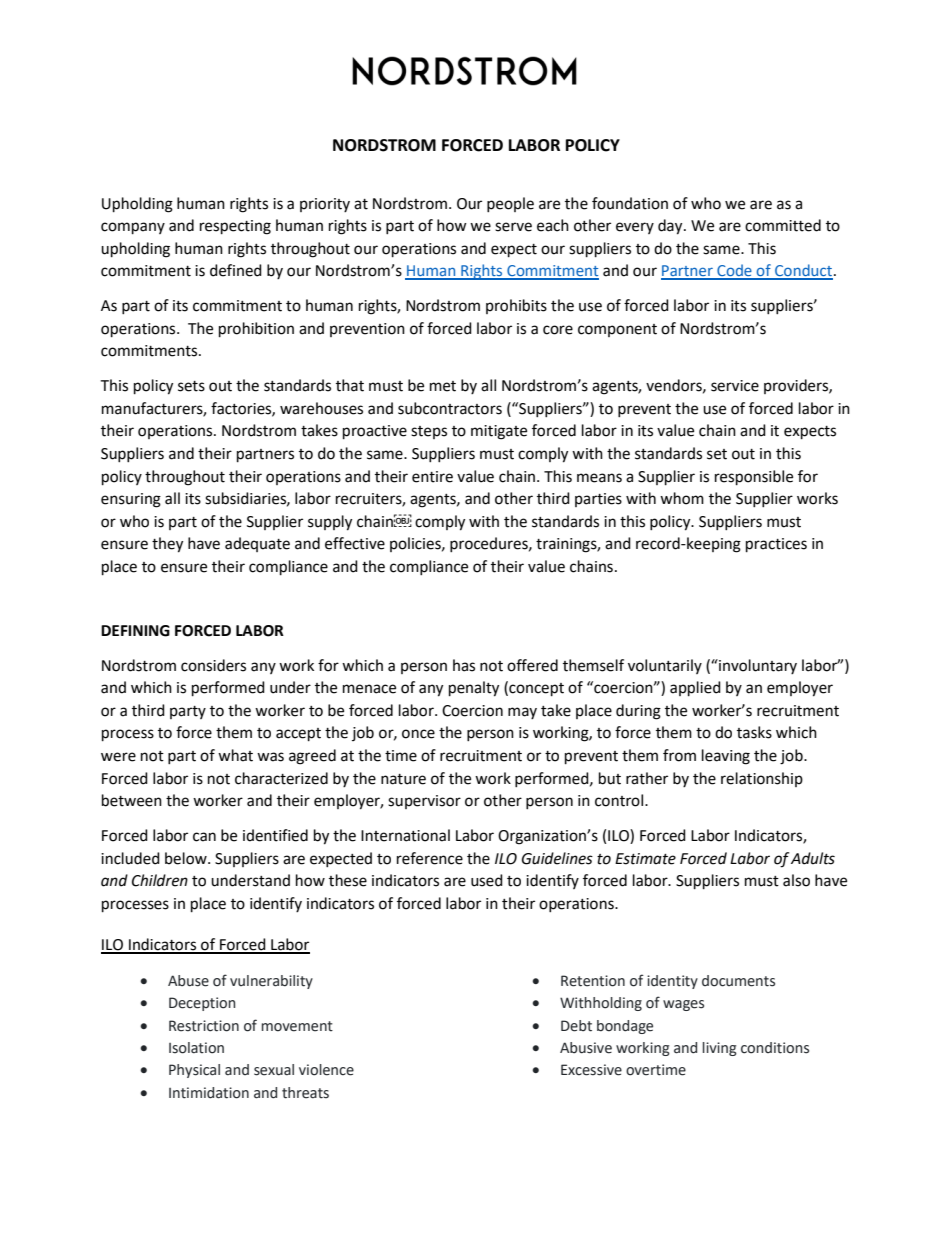 This screenshot has height=1233, width=952. What do you see at coordinates (235, 227) in the screenshot?
I see `respecting` at bounding box center [235, 227].
